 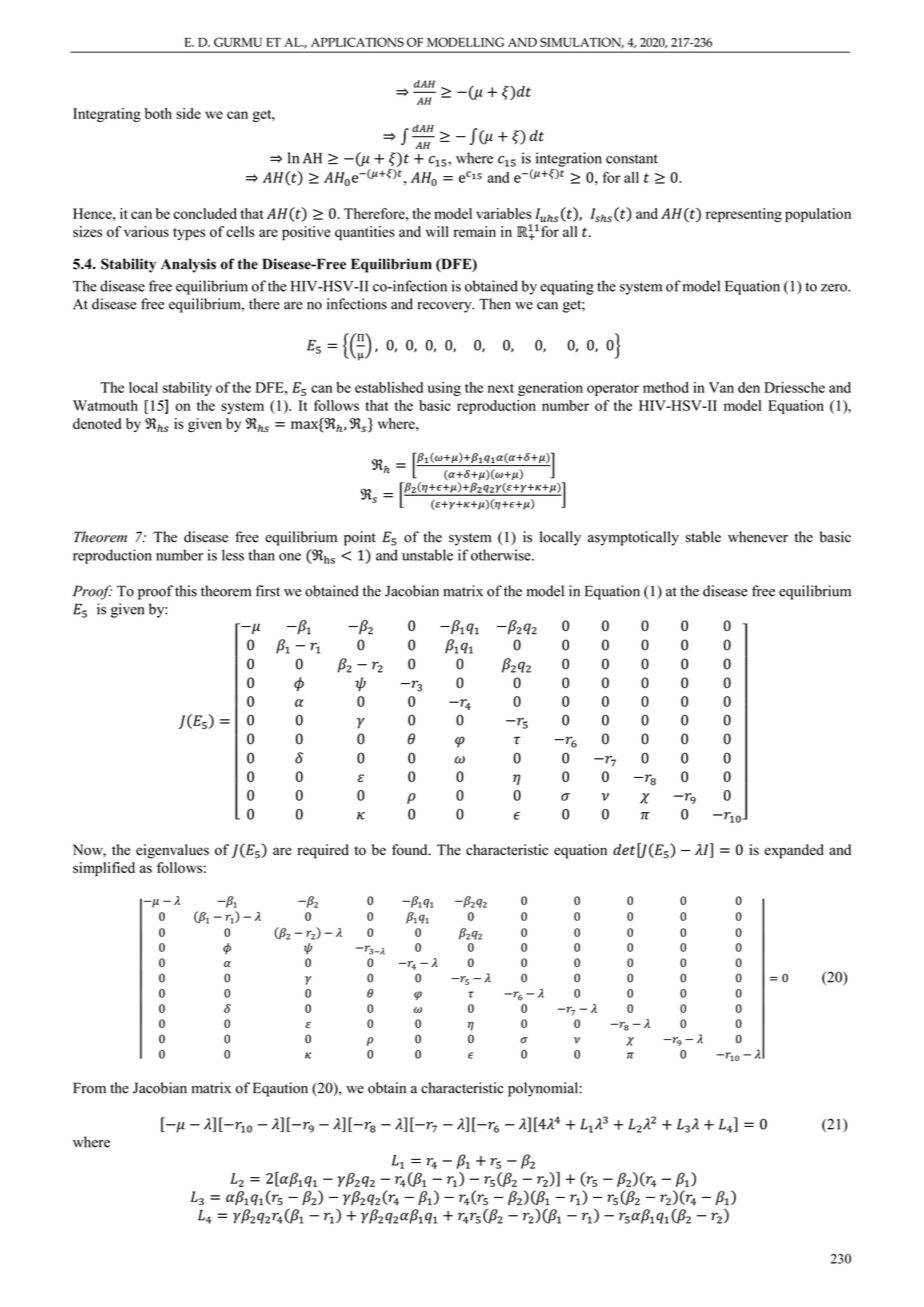 What do you see at coordinates (188, 113) in the screenshot?
I see `side` at bounding box center [188, 113].
